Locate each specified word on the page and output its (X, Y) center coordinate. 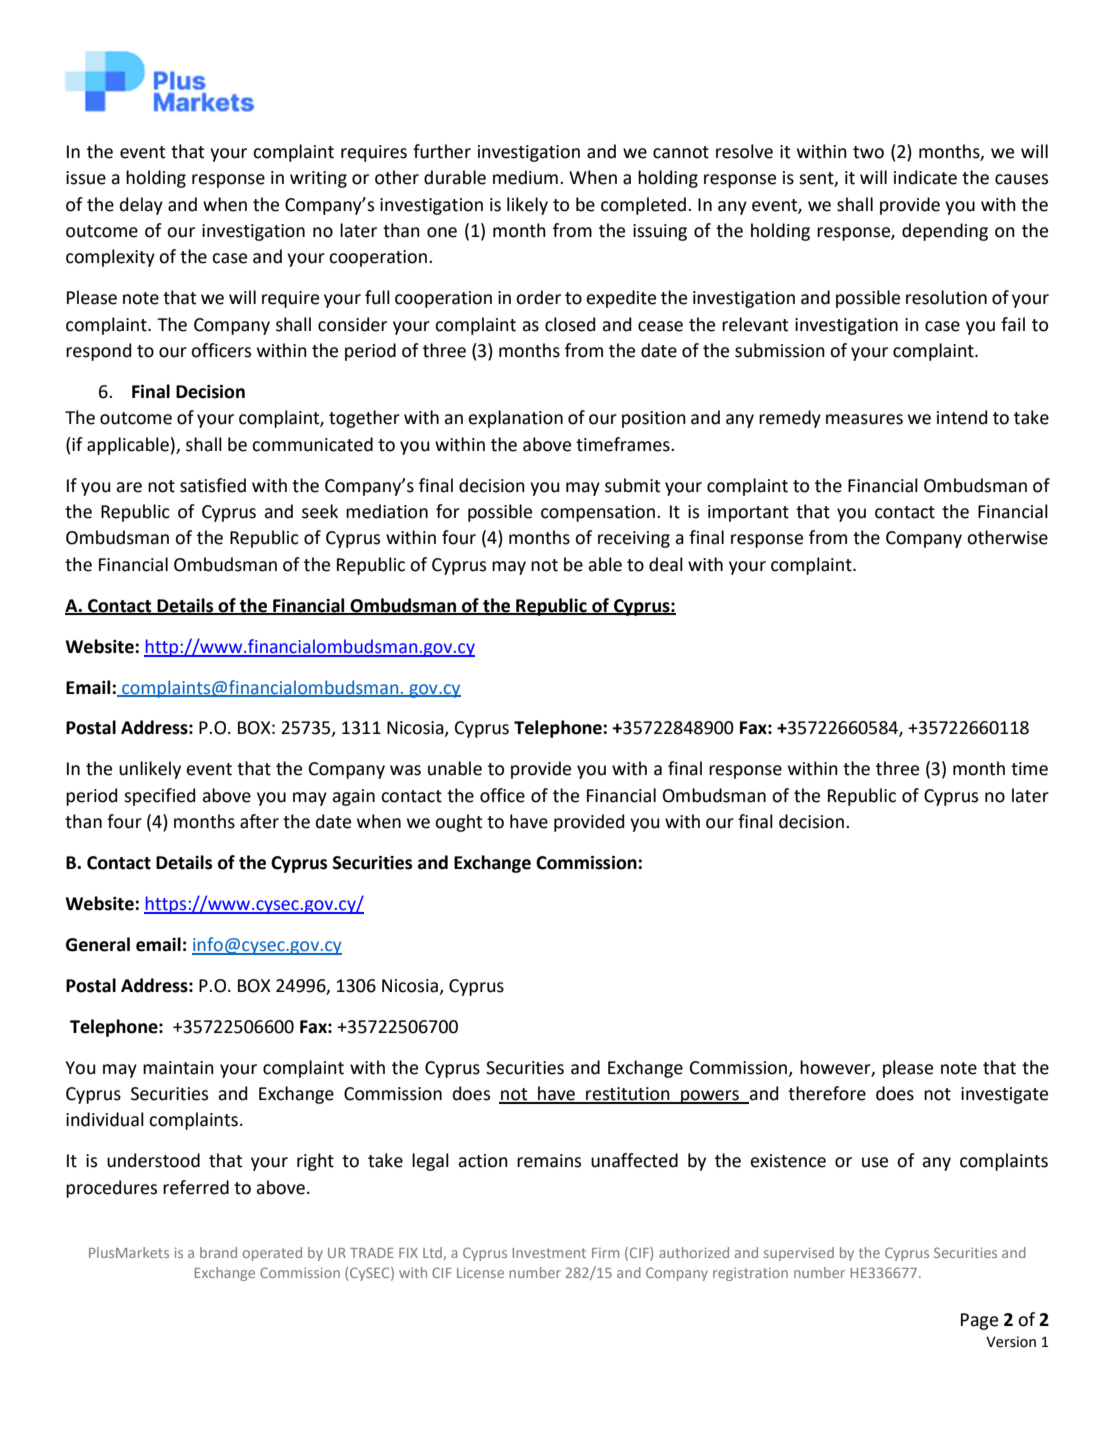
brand (218, 1252)
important (748, 513)
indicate (925, 177)
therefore (827, 1093)
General (98, 944)
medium (525, 177)
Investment (549, 1253)
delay (141, 206)
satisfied (213, 485)
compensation (598, 513)
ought (458, 823)
